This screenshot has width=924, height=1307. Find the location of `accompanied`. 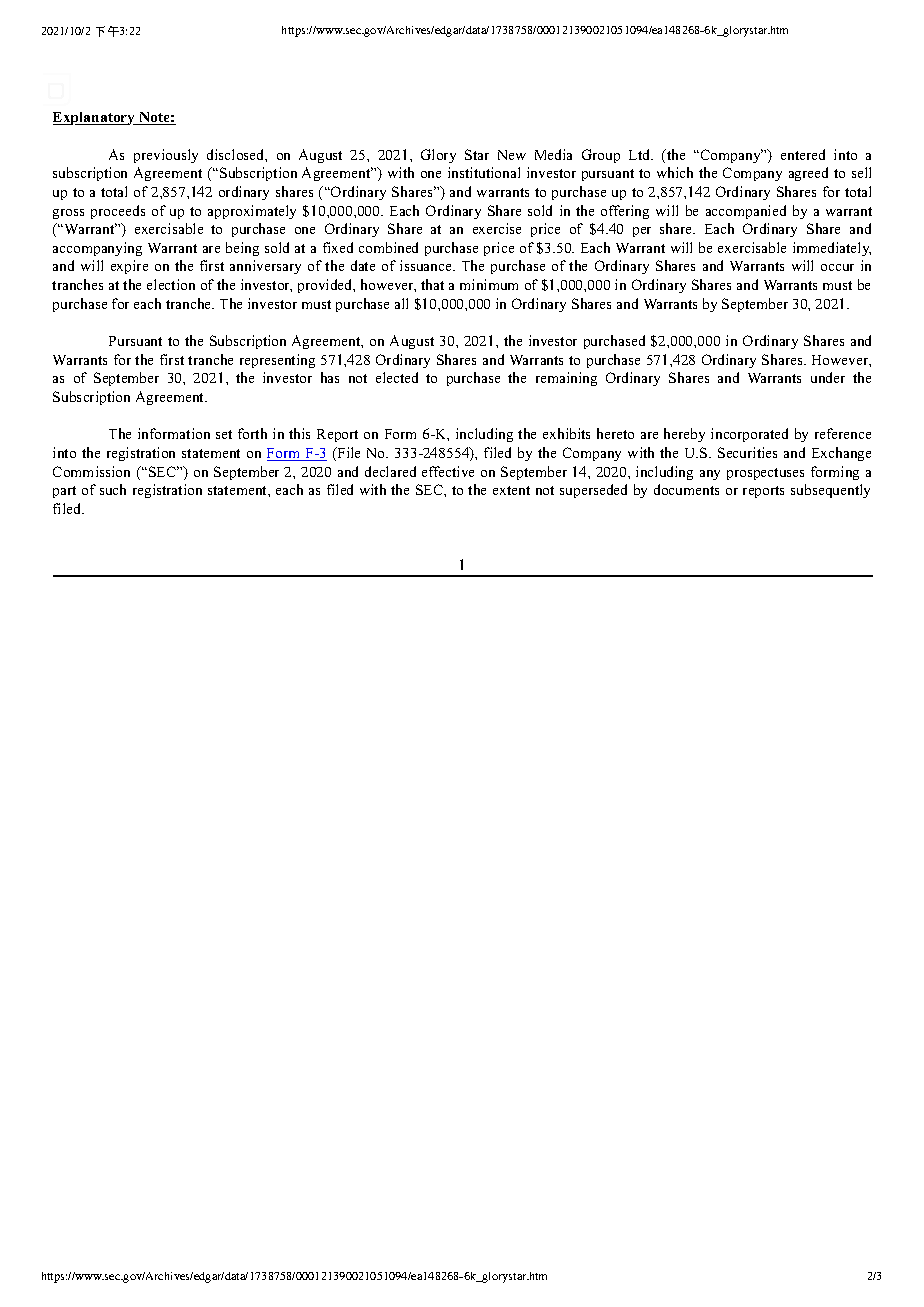

accompanied is located at coordinates (746, 212).
